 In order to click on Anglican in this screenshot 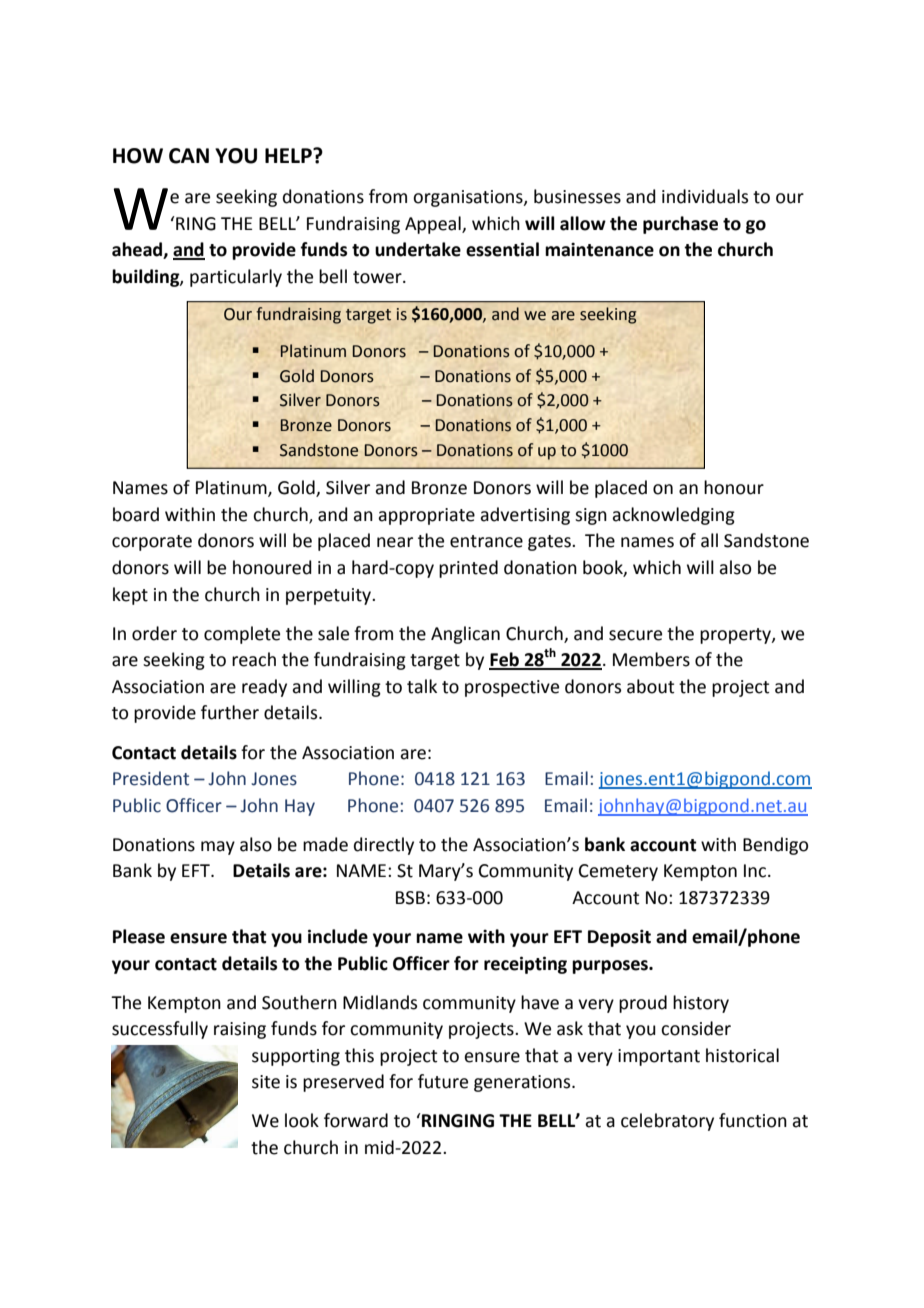, I will do `click(465, 635)`.
